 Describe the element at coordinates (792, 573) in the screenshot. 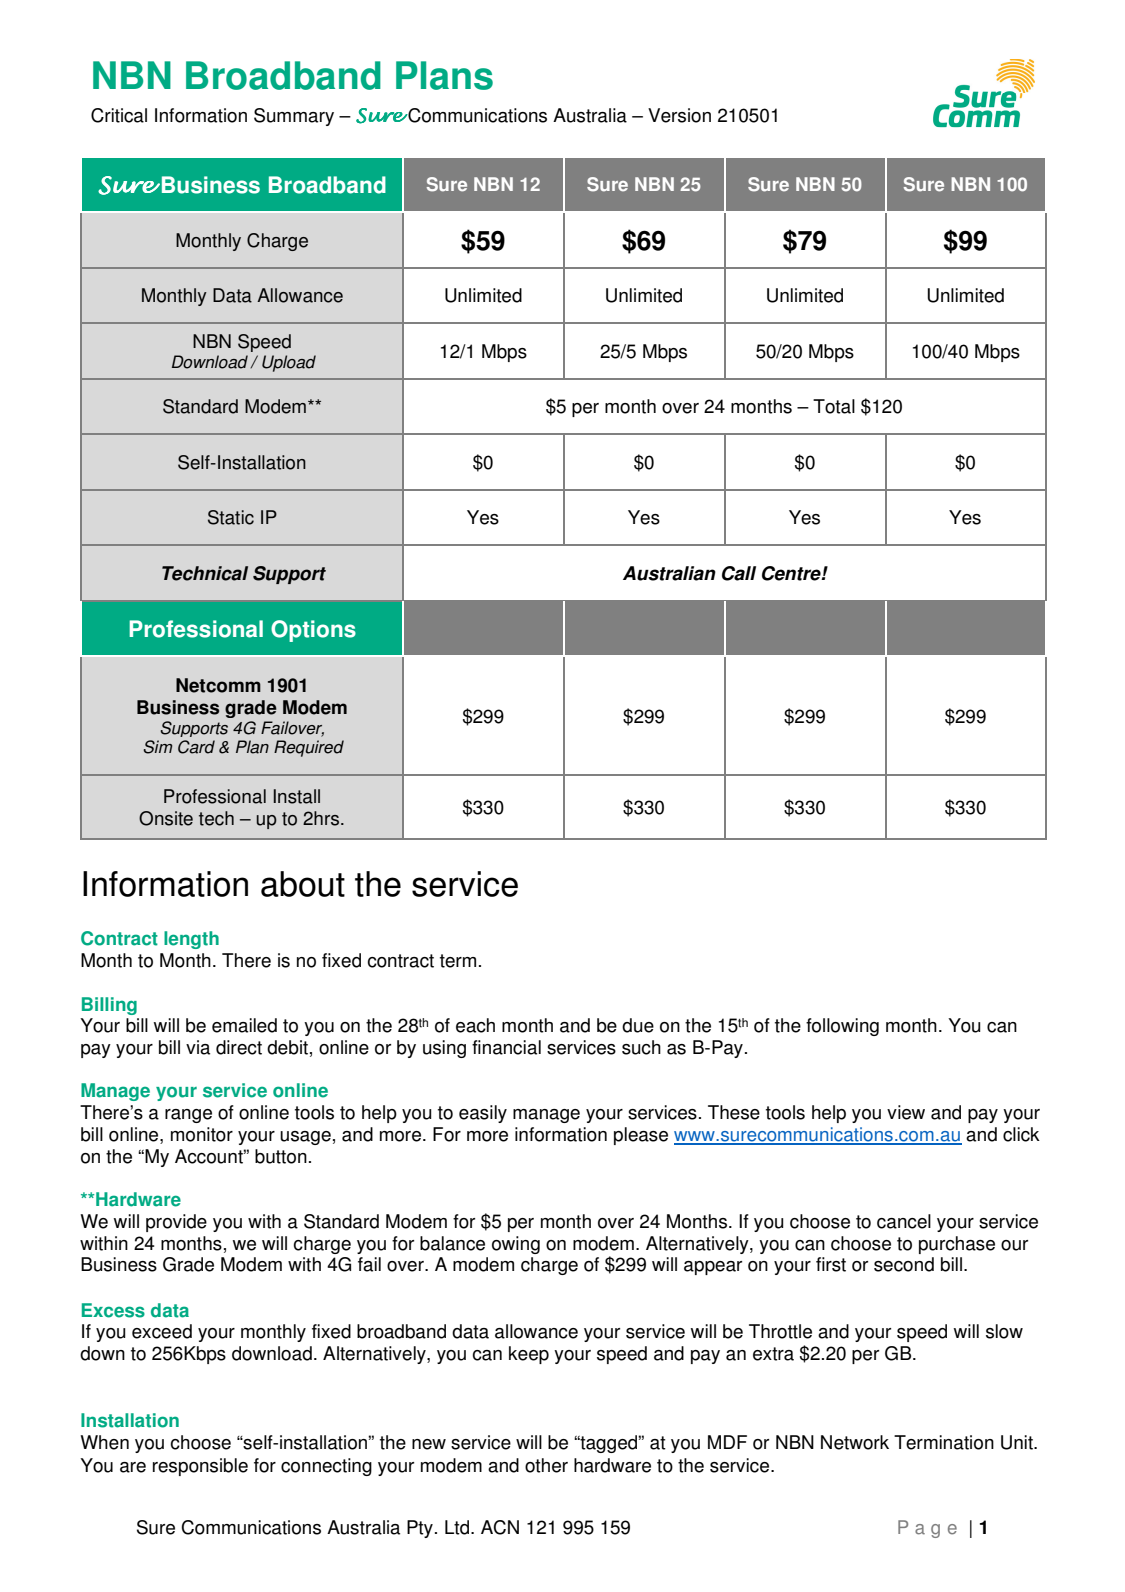

I see `Centre` at that location.
